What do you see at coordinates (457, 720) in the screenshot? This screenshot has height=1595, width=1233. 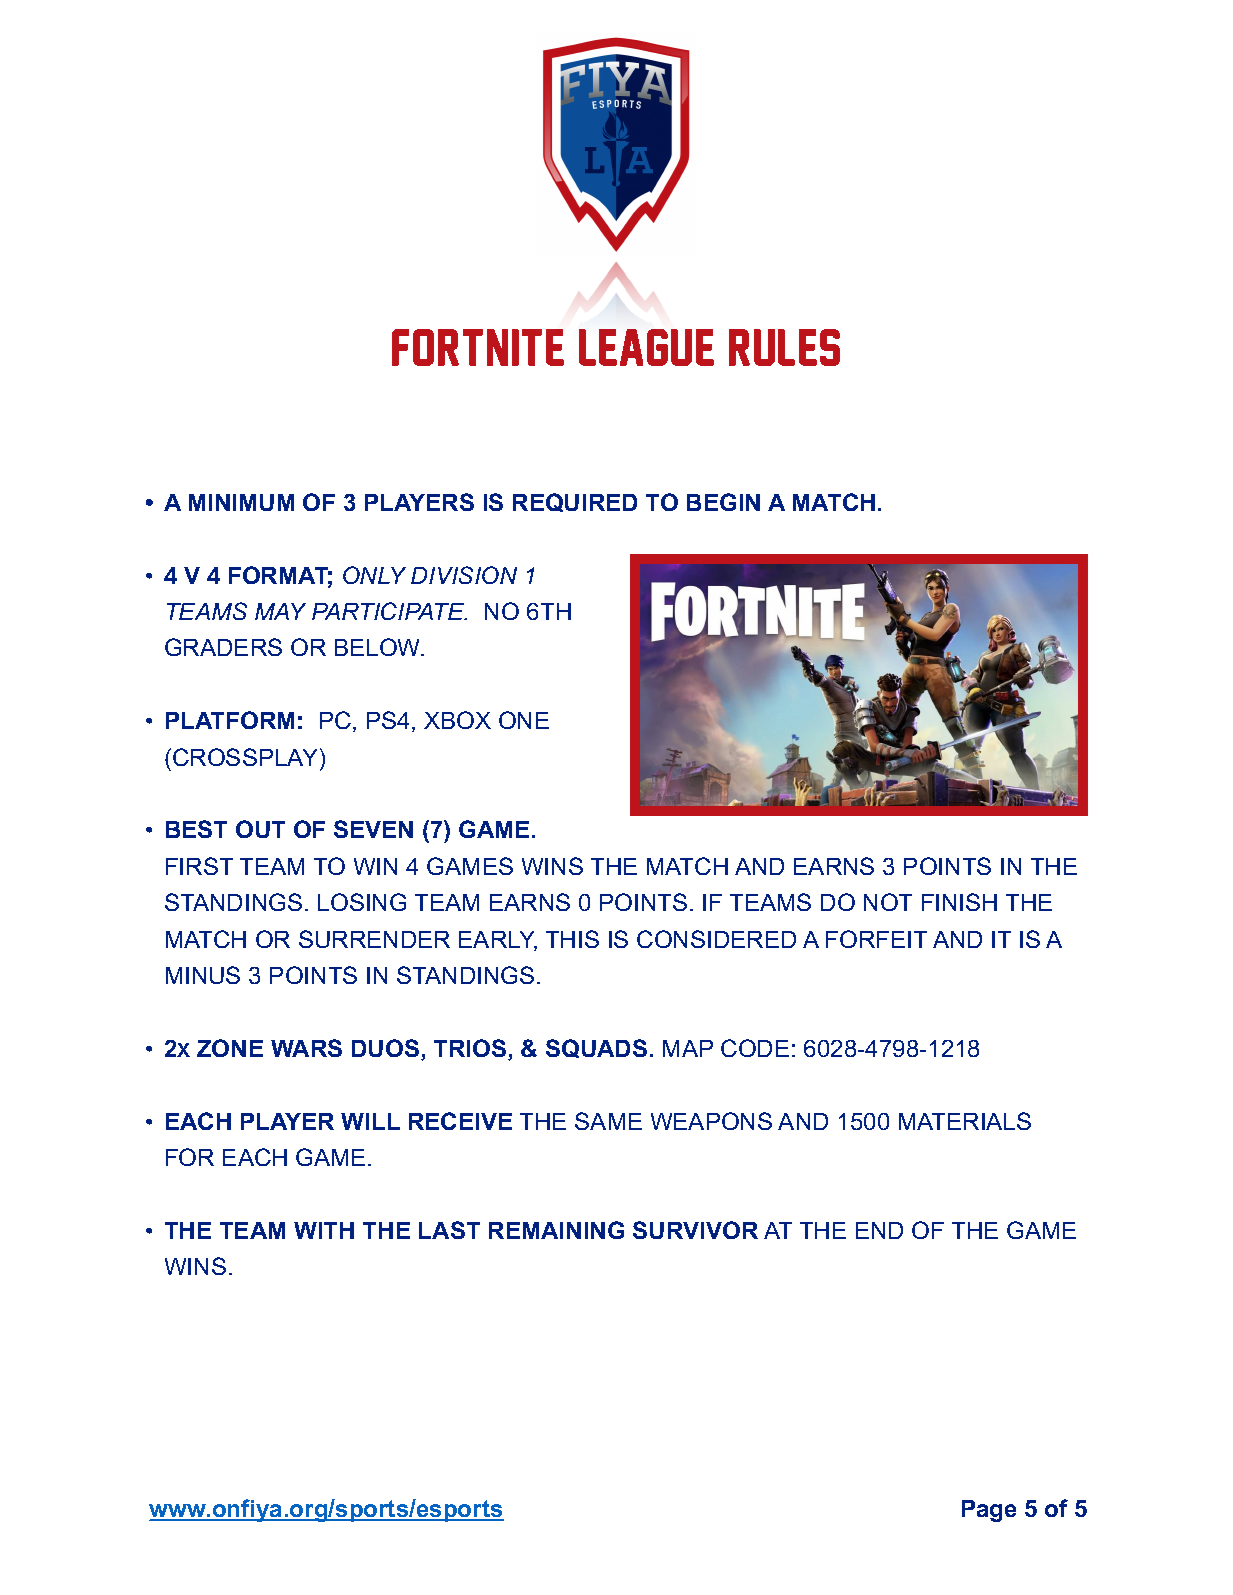 I see `XBOX` at bounding box center [457, 720].
